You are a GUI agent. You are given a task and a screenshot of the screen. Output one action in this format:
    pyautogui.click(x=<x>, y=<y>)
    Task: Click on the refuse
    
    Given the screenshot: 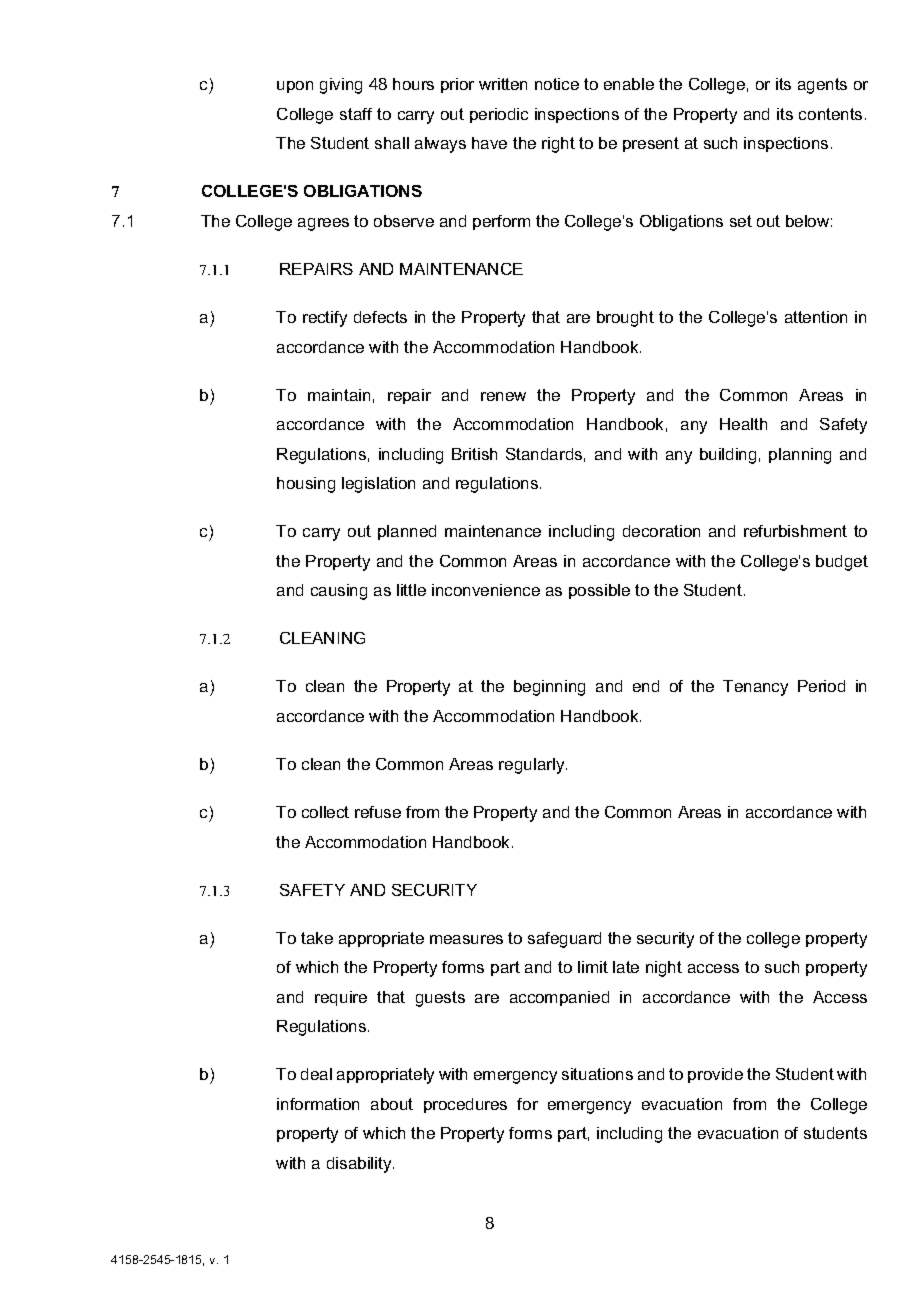 What is the action you would take?
    pyautogui.click(x=378, y=812)
